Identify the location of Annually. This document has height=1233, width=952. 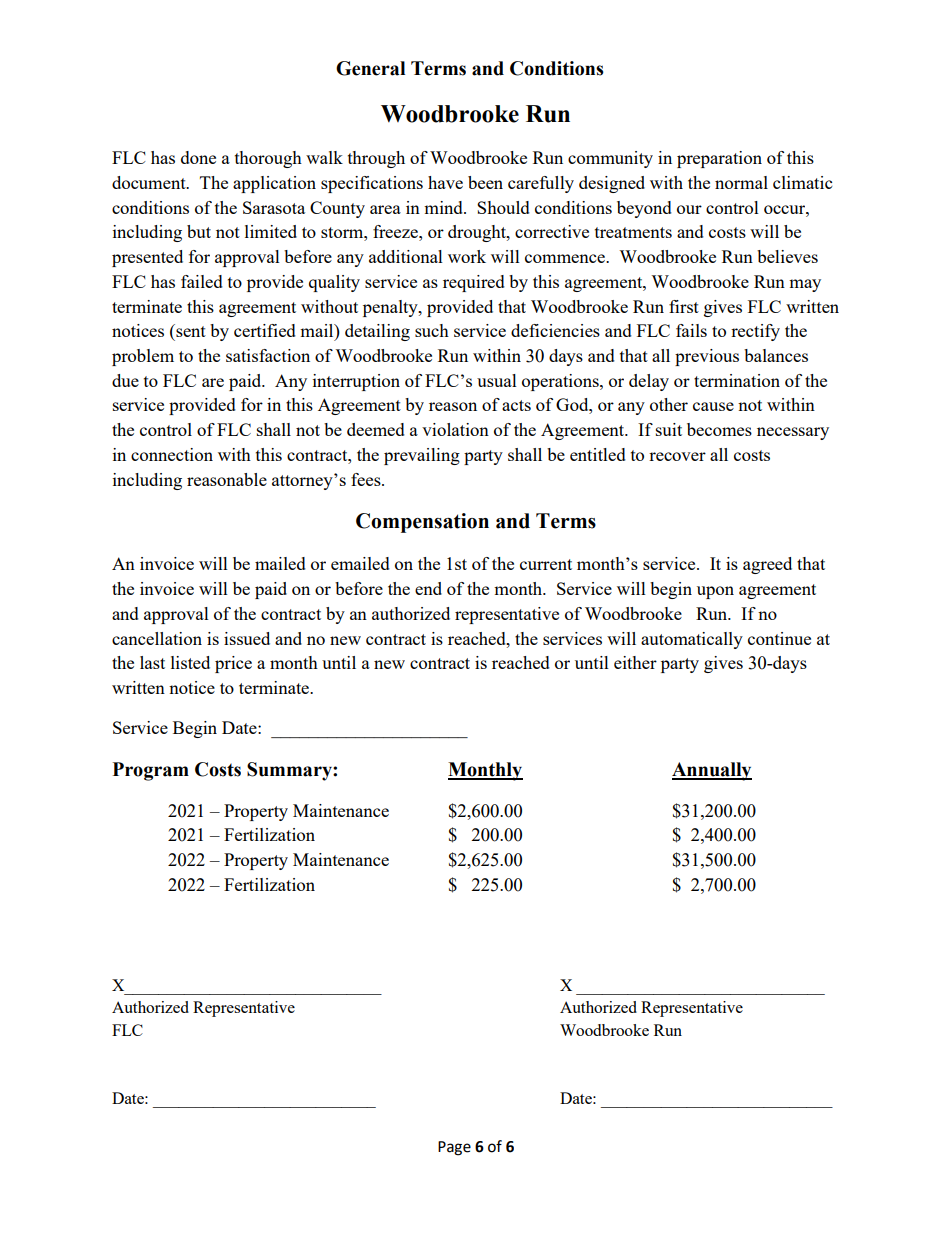
(712, 771).
